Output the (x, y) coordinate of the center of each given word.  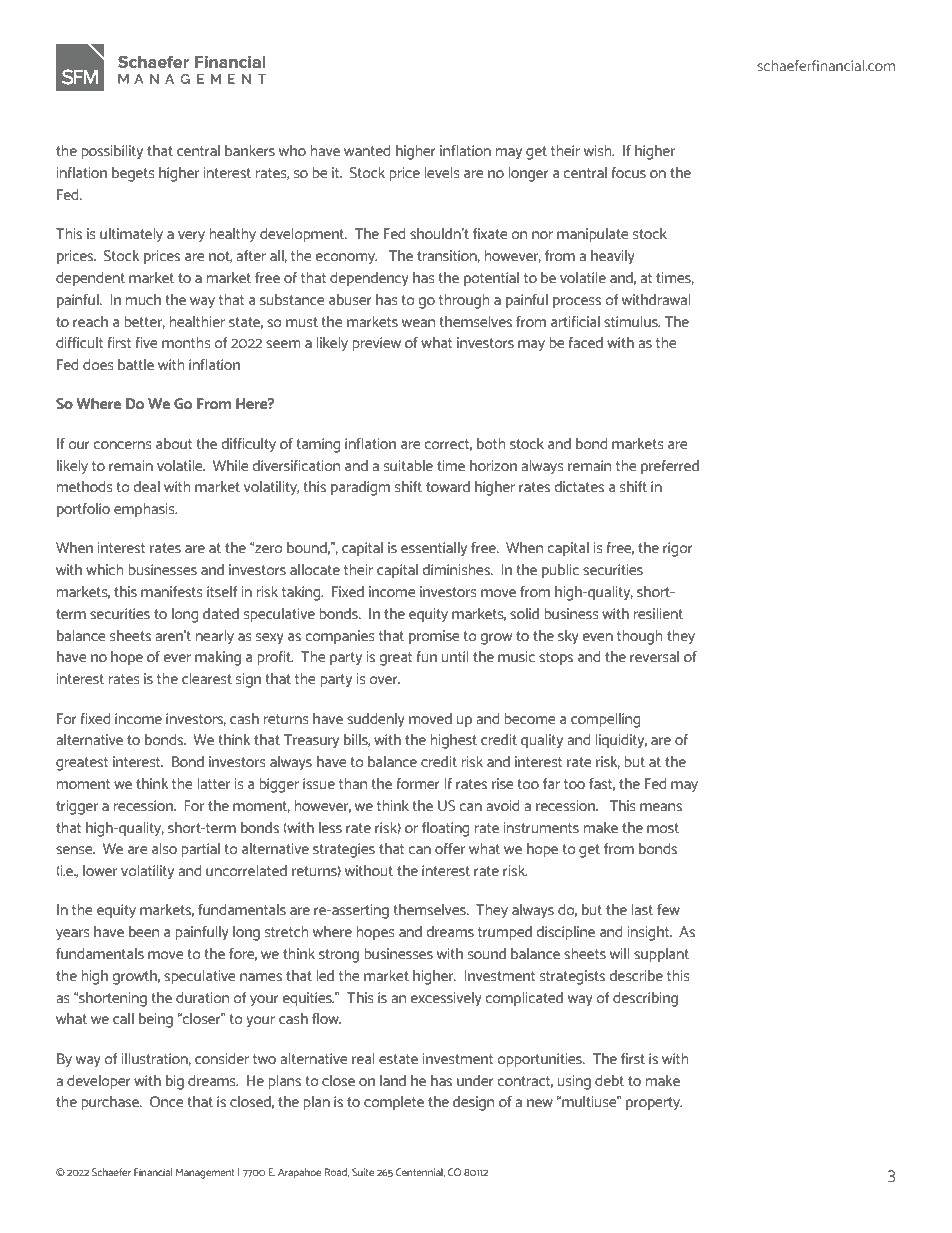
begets (133, 174)
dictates (579, 486)
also (164, 848)
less (330, 827)
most (663, 828)
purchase (111, 1103)
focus (628, 172)
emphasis (145, 510)
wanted (367, 150)
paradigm (360, 488)
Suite (363, 1172)
